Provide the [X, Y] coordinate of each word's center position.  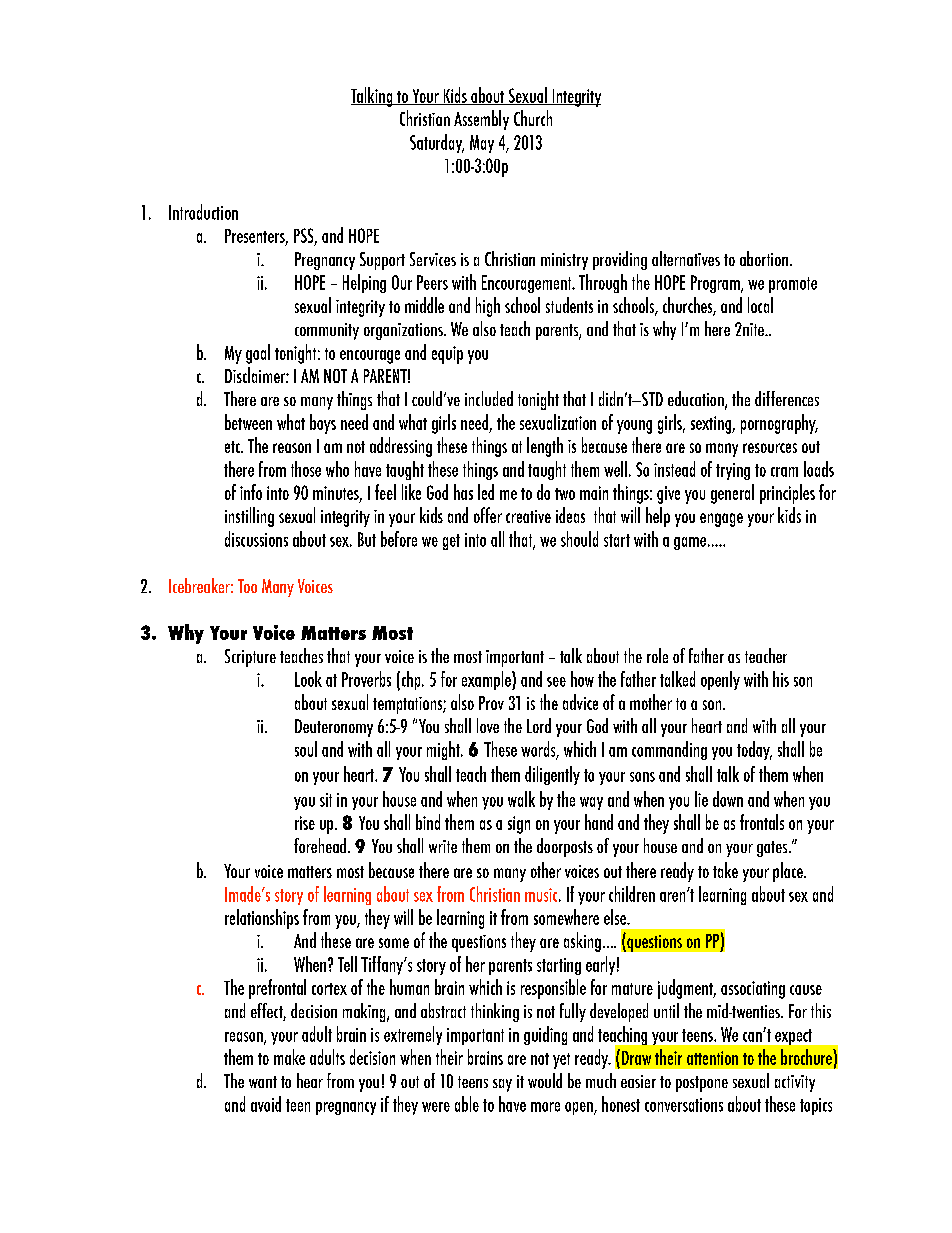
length [545, 447]
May [482, 144]
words [539, 750]
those [306, 469]
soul [306, 749]
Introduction [203, 212]
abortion [765, 258]
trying [733, 471]
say [502, 1085]
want [263, 1082]
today [754, 750]
